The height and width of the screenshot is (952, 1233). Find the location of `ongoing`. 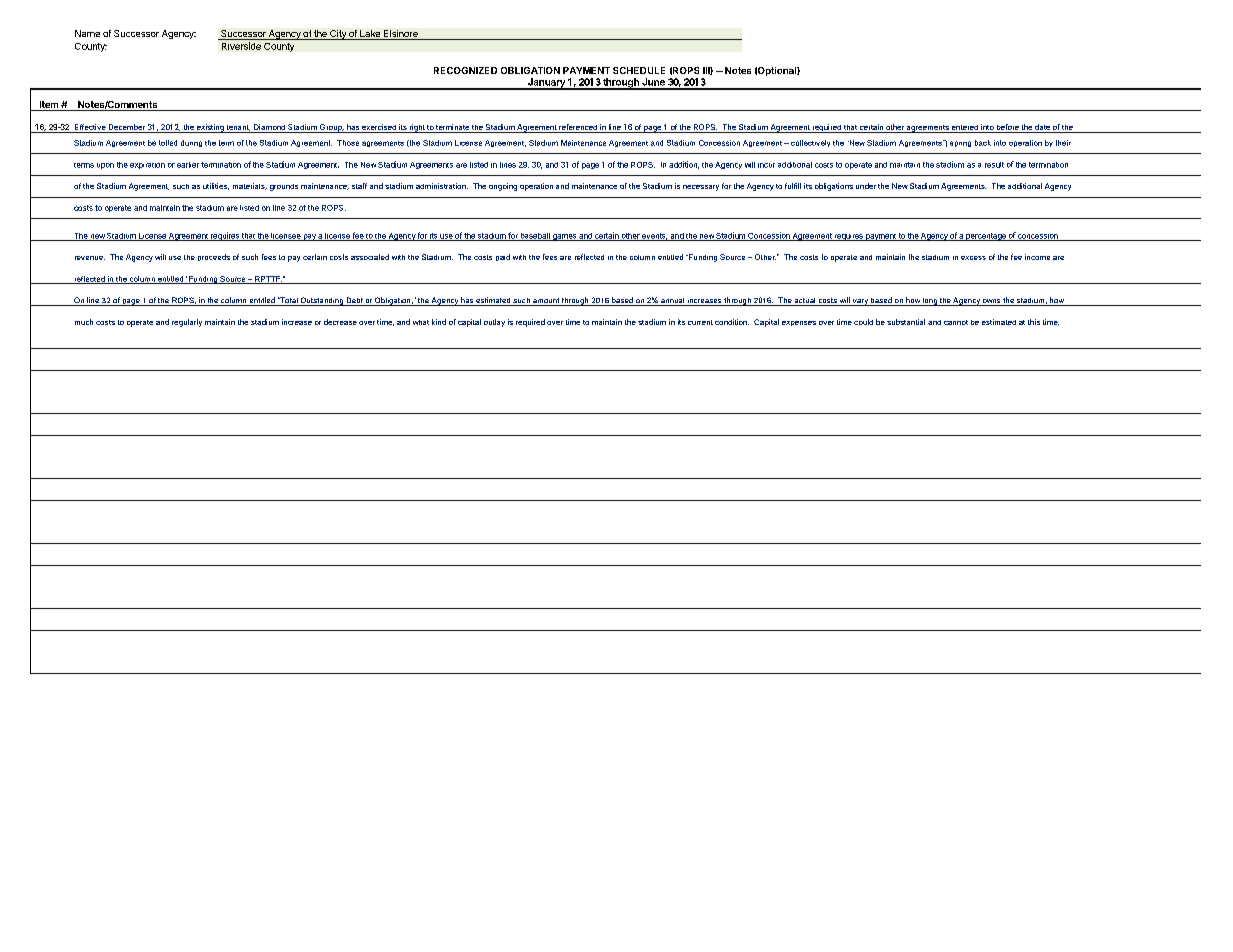

ongoing is located at coordinates (503, 187).
